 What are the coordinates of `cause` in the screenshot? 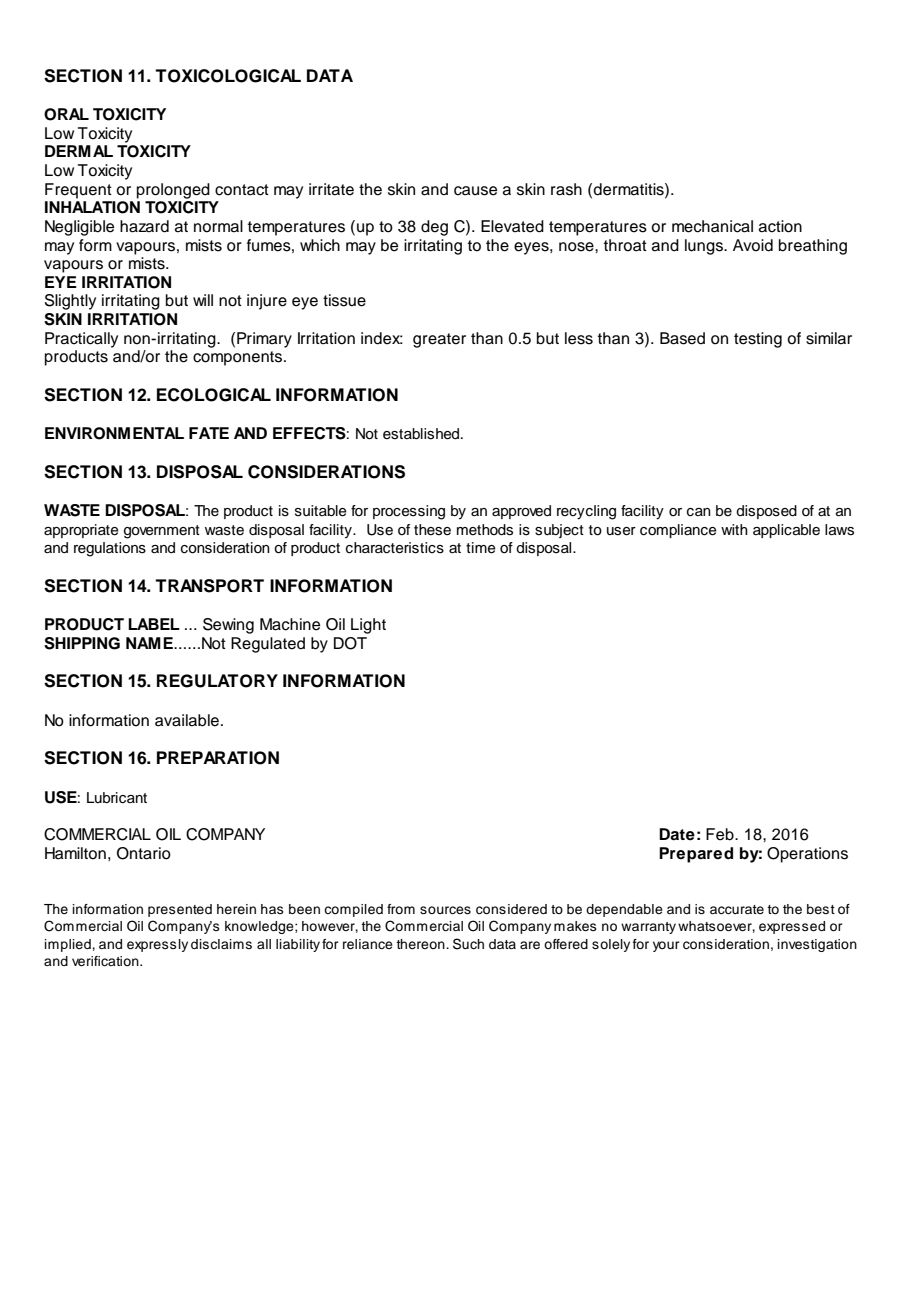 It's located at (475, 191).
